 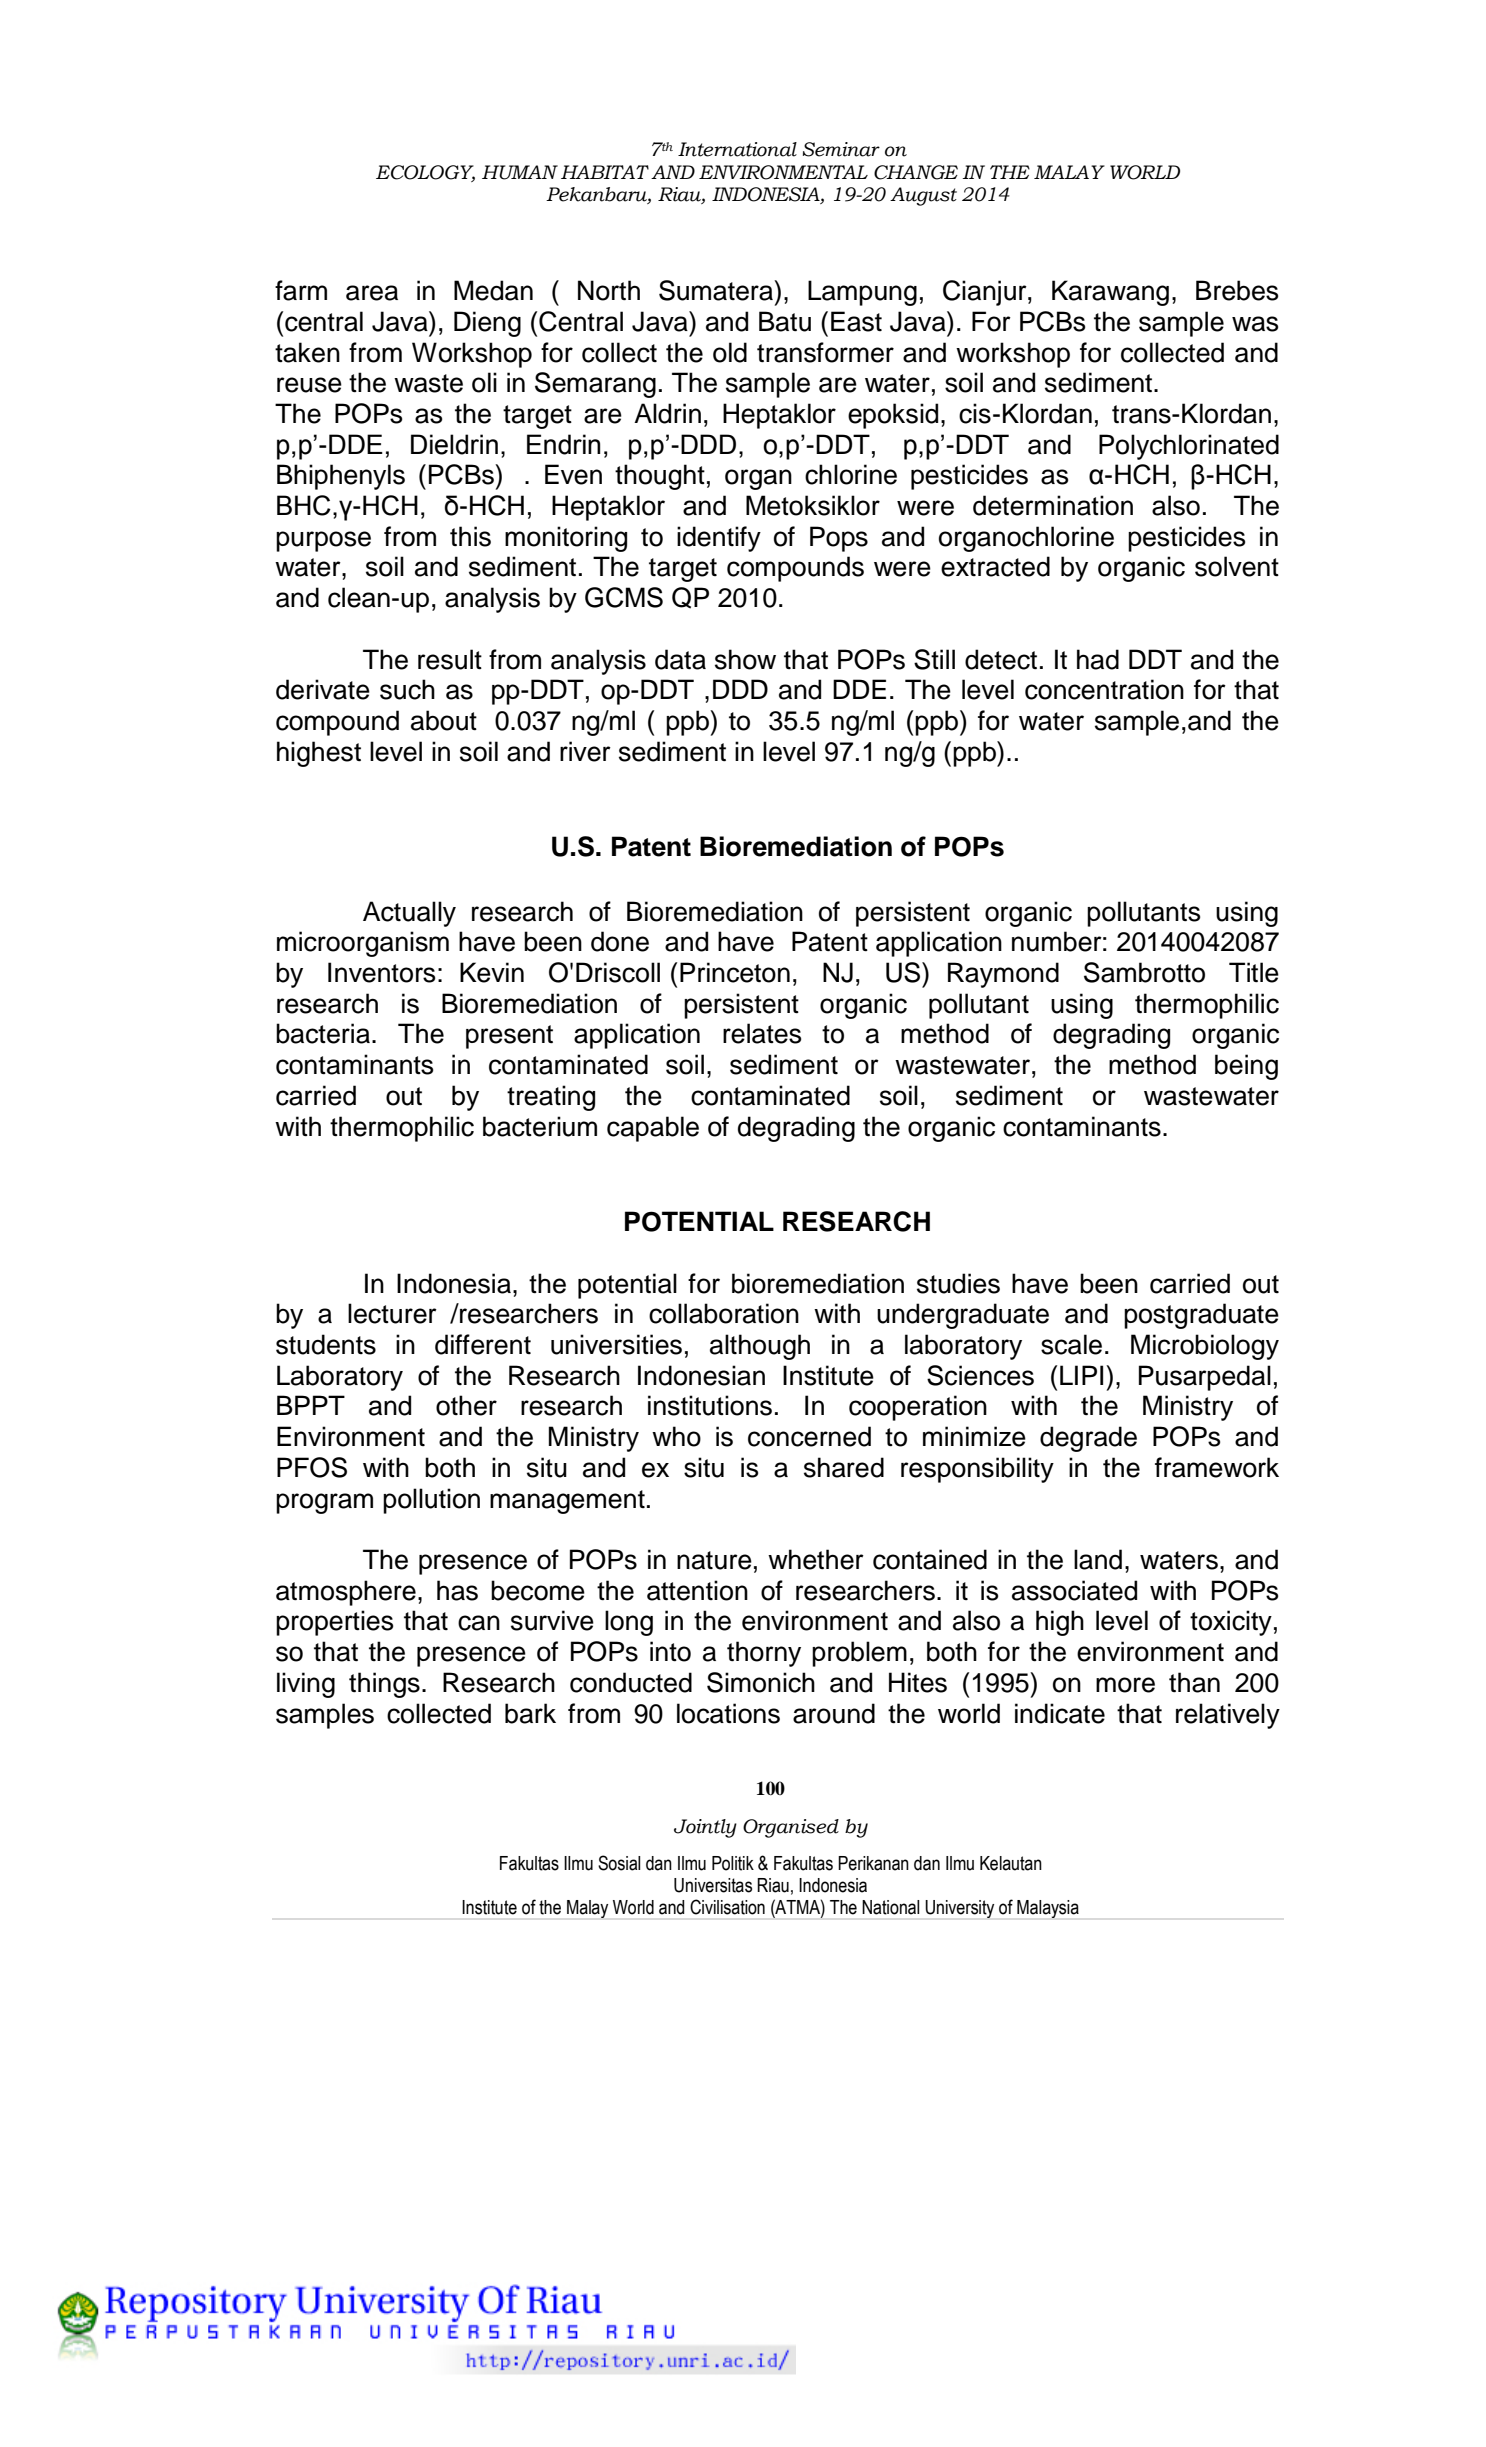 What do you see at coordinates (735, 972) in the image?
I see `Princeton` at bounding box center [735, 972].
